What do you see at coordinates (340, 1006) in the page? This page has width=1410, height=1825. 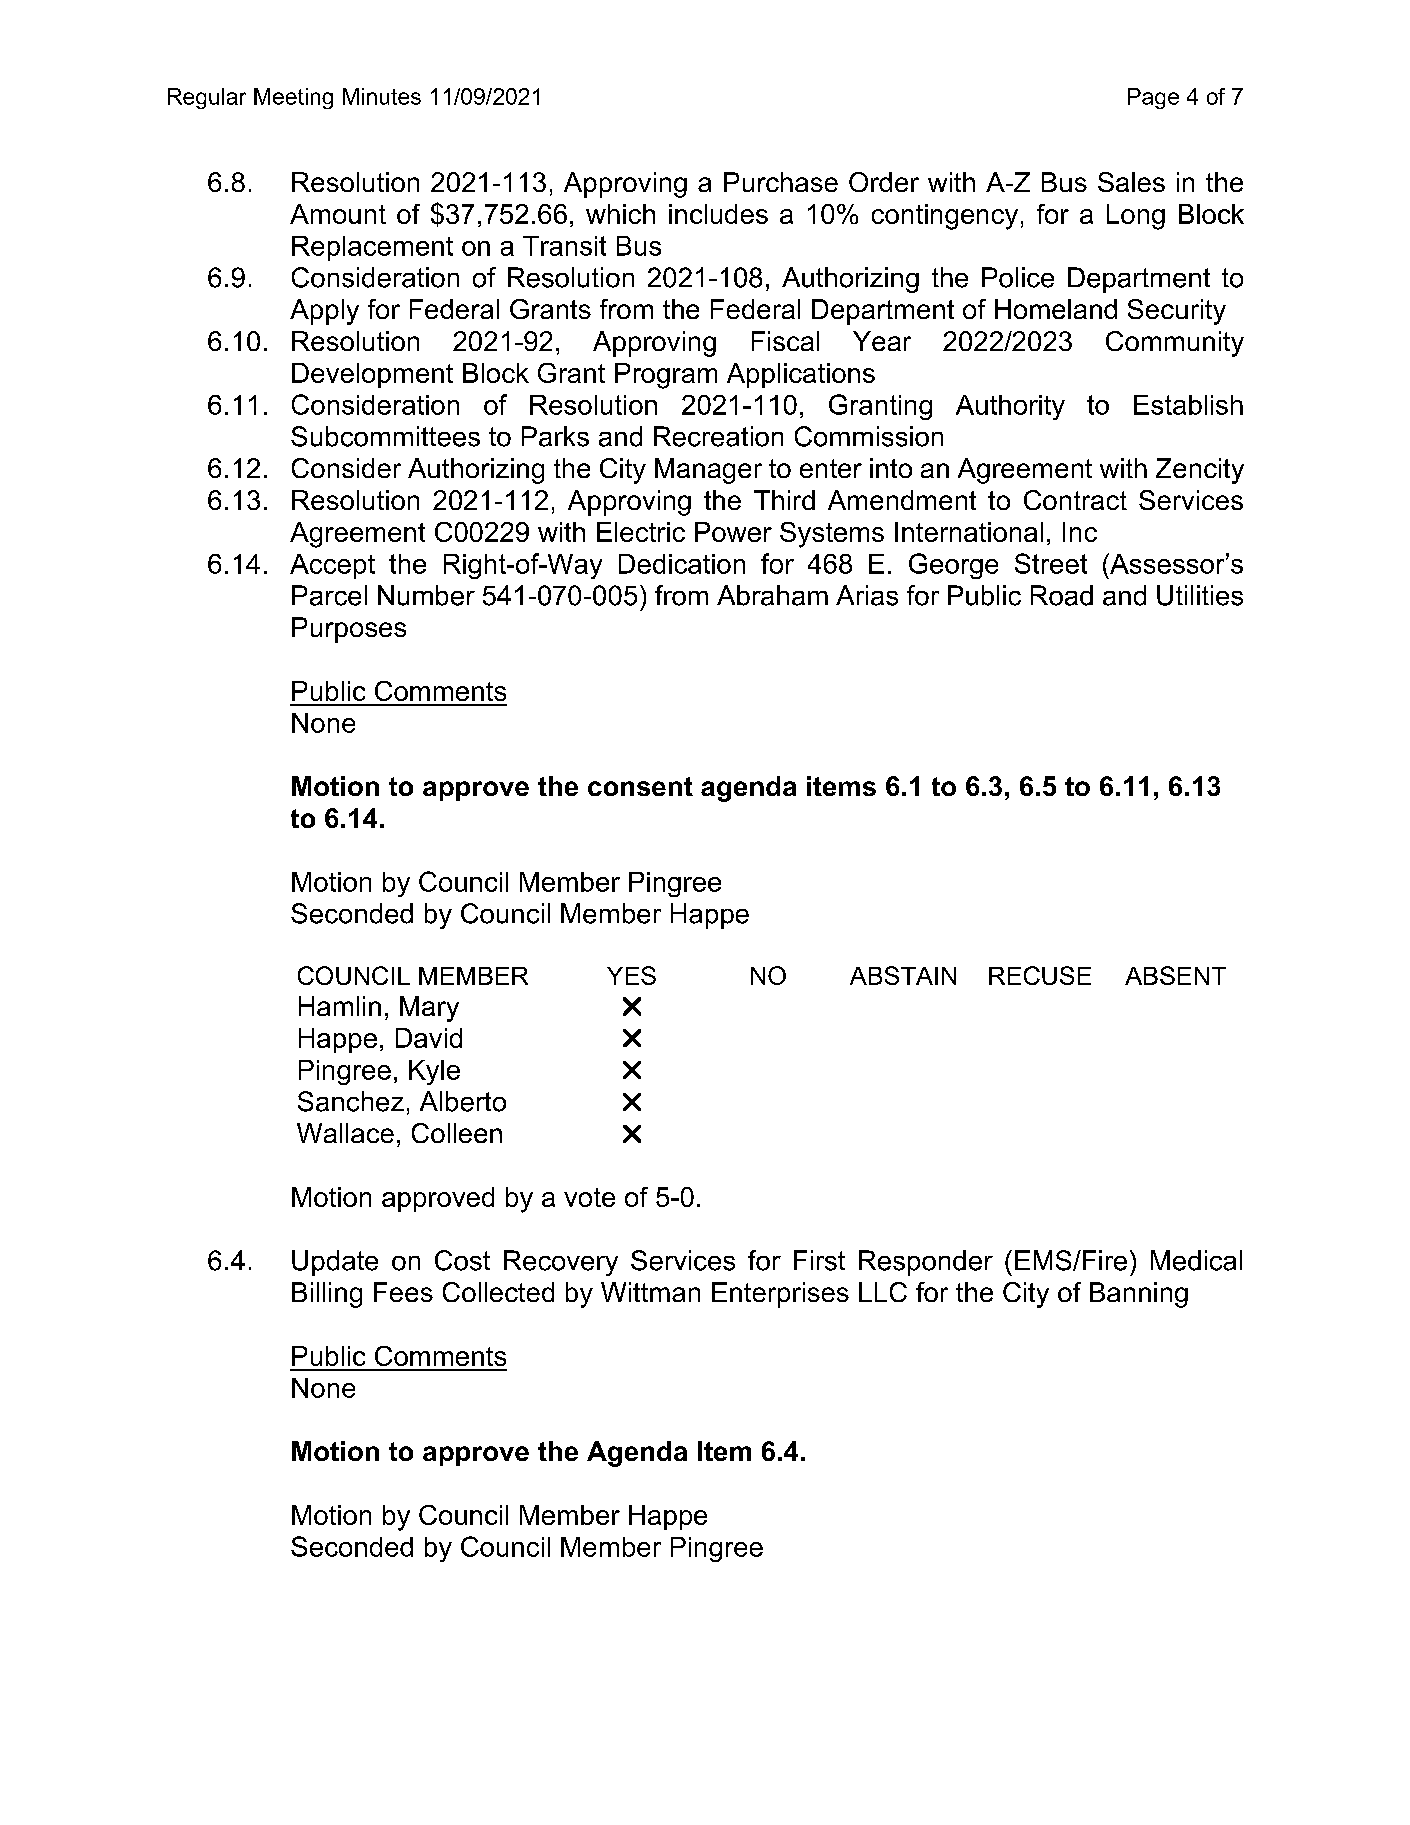 I see `Hamlin` at bounding box center [340, 1006].
